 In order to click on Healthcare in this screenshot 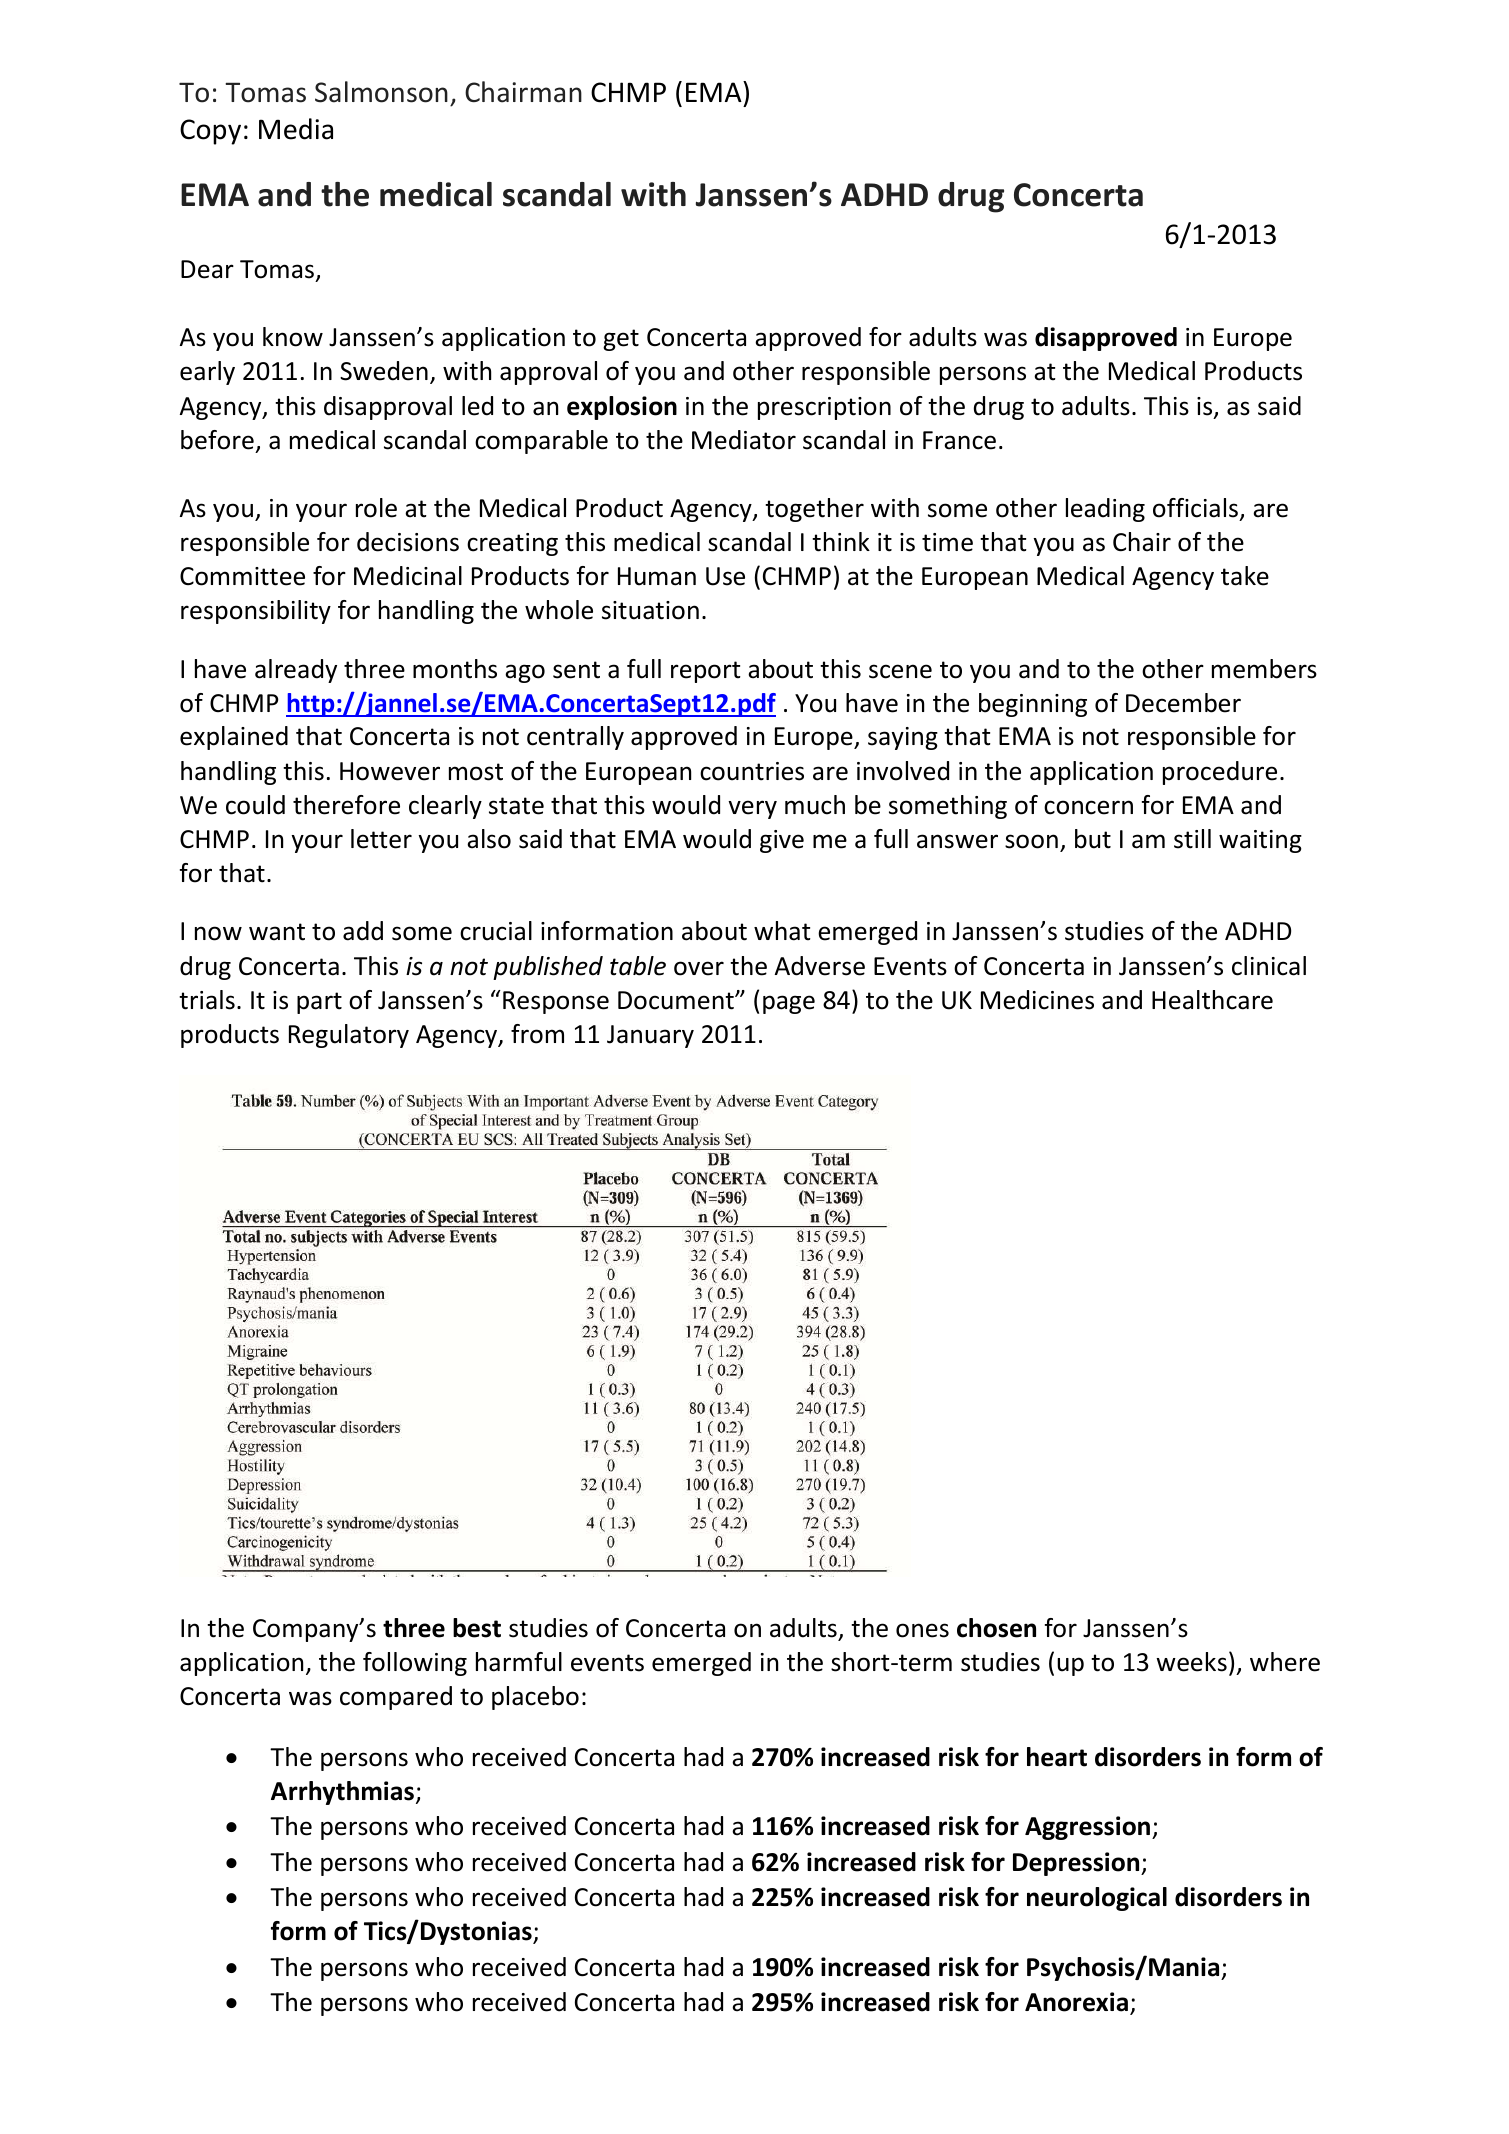, I will do `click(1212, 1000)`.
